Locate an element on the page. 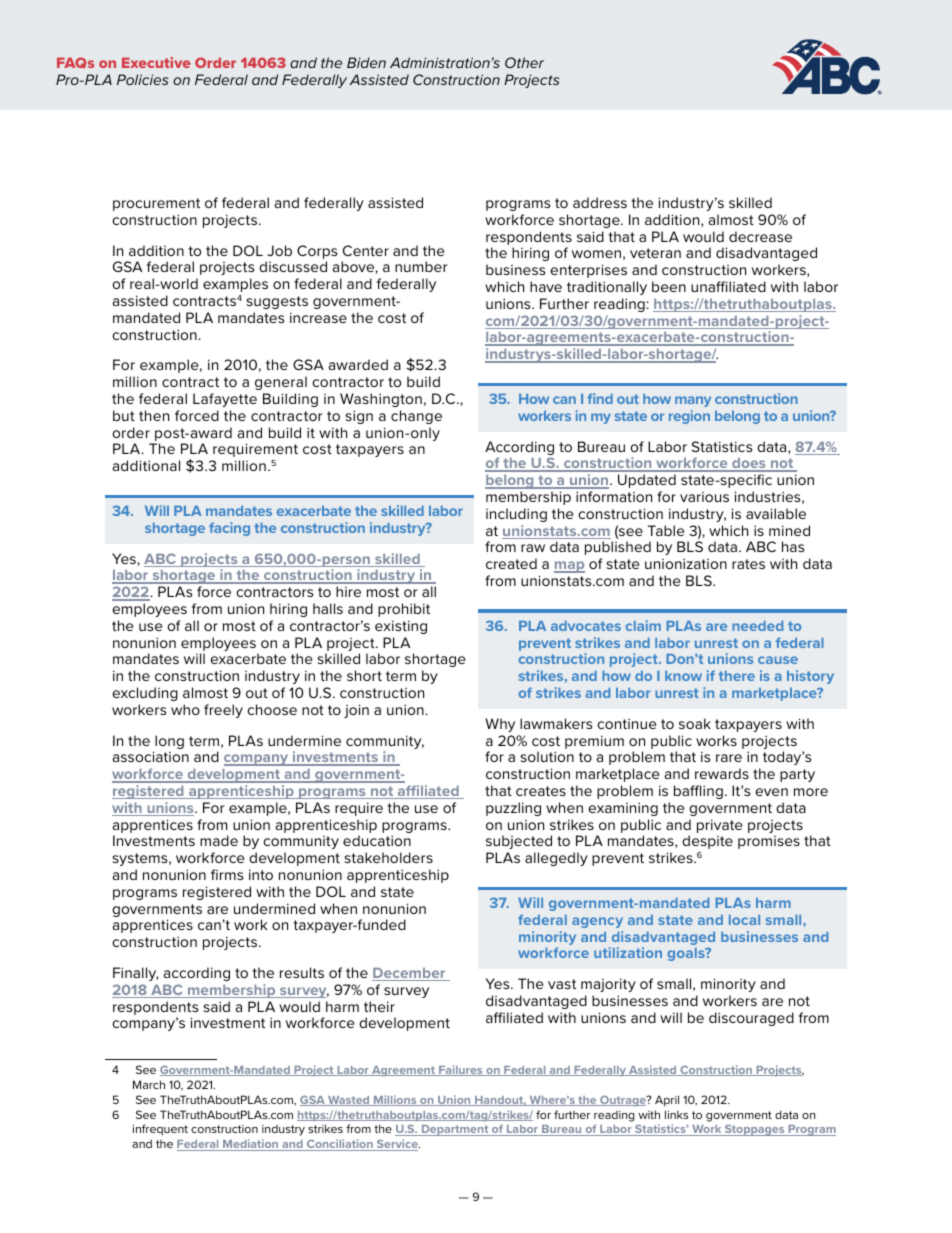  facing is located at coordinates (229, 529).
